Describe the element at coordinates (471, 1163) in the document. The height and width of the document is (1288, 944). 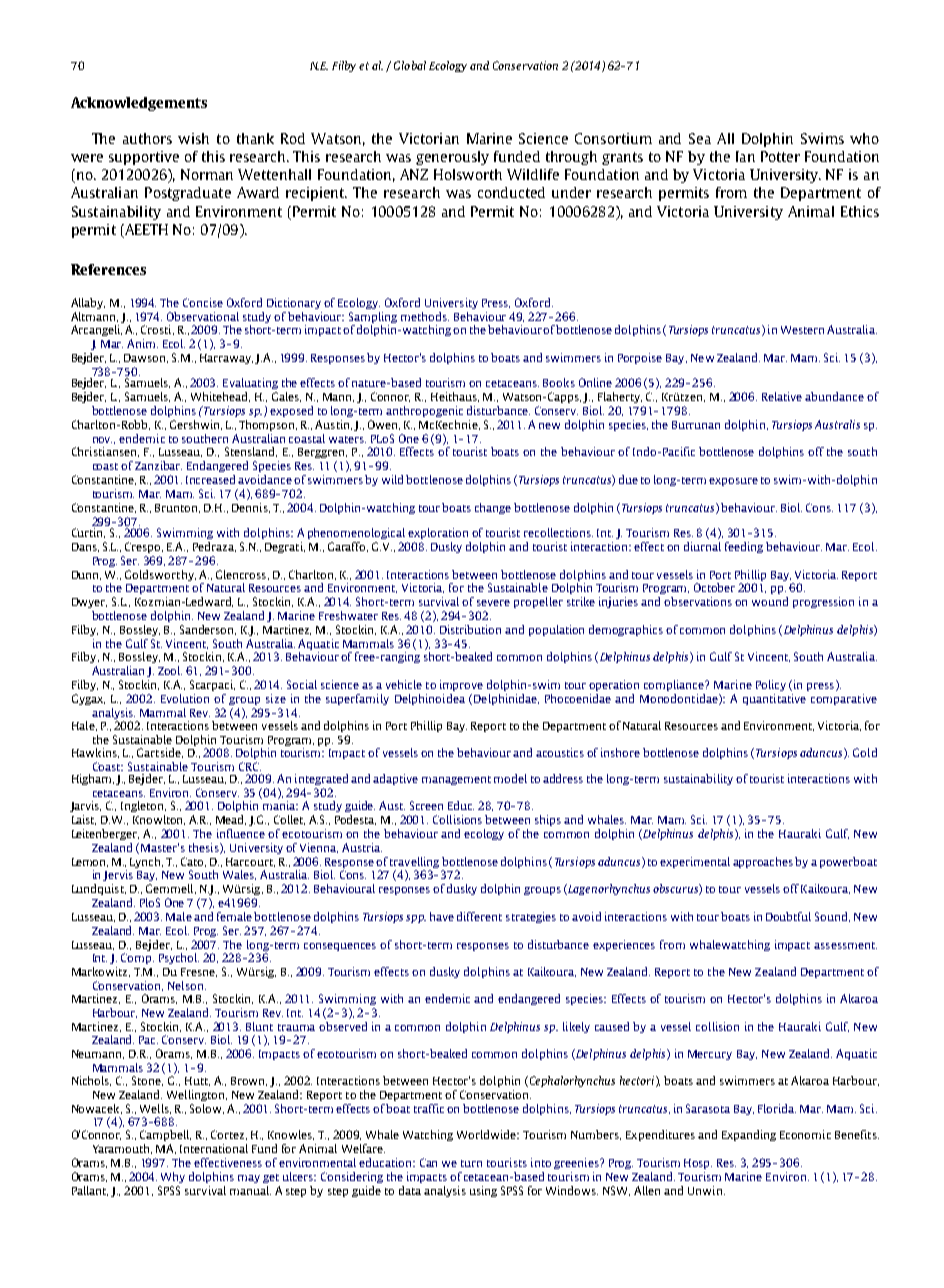
I see `turn` at that location.
